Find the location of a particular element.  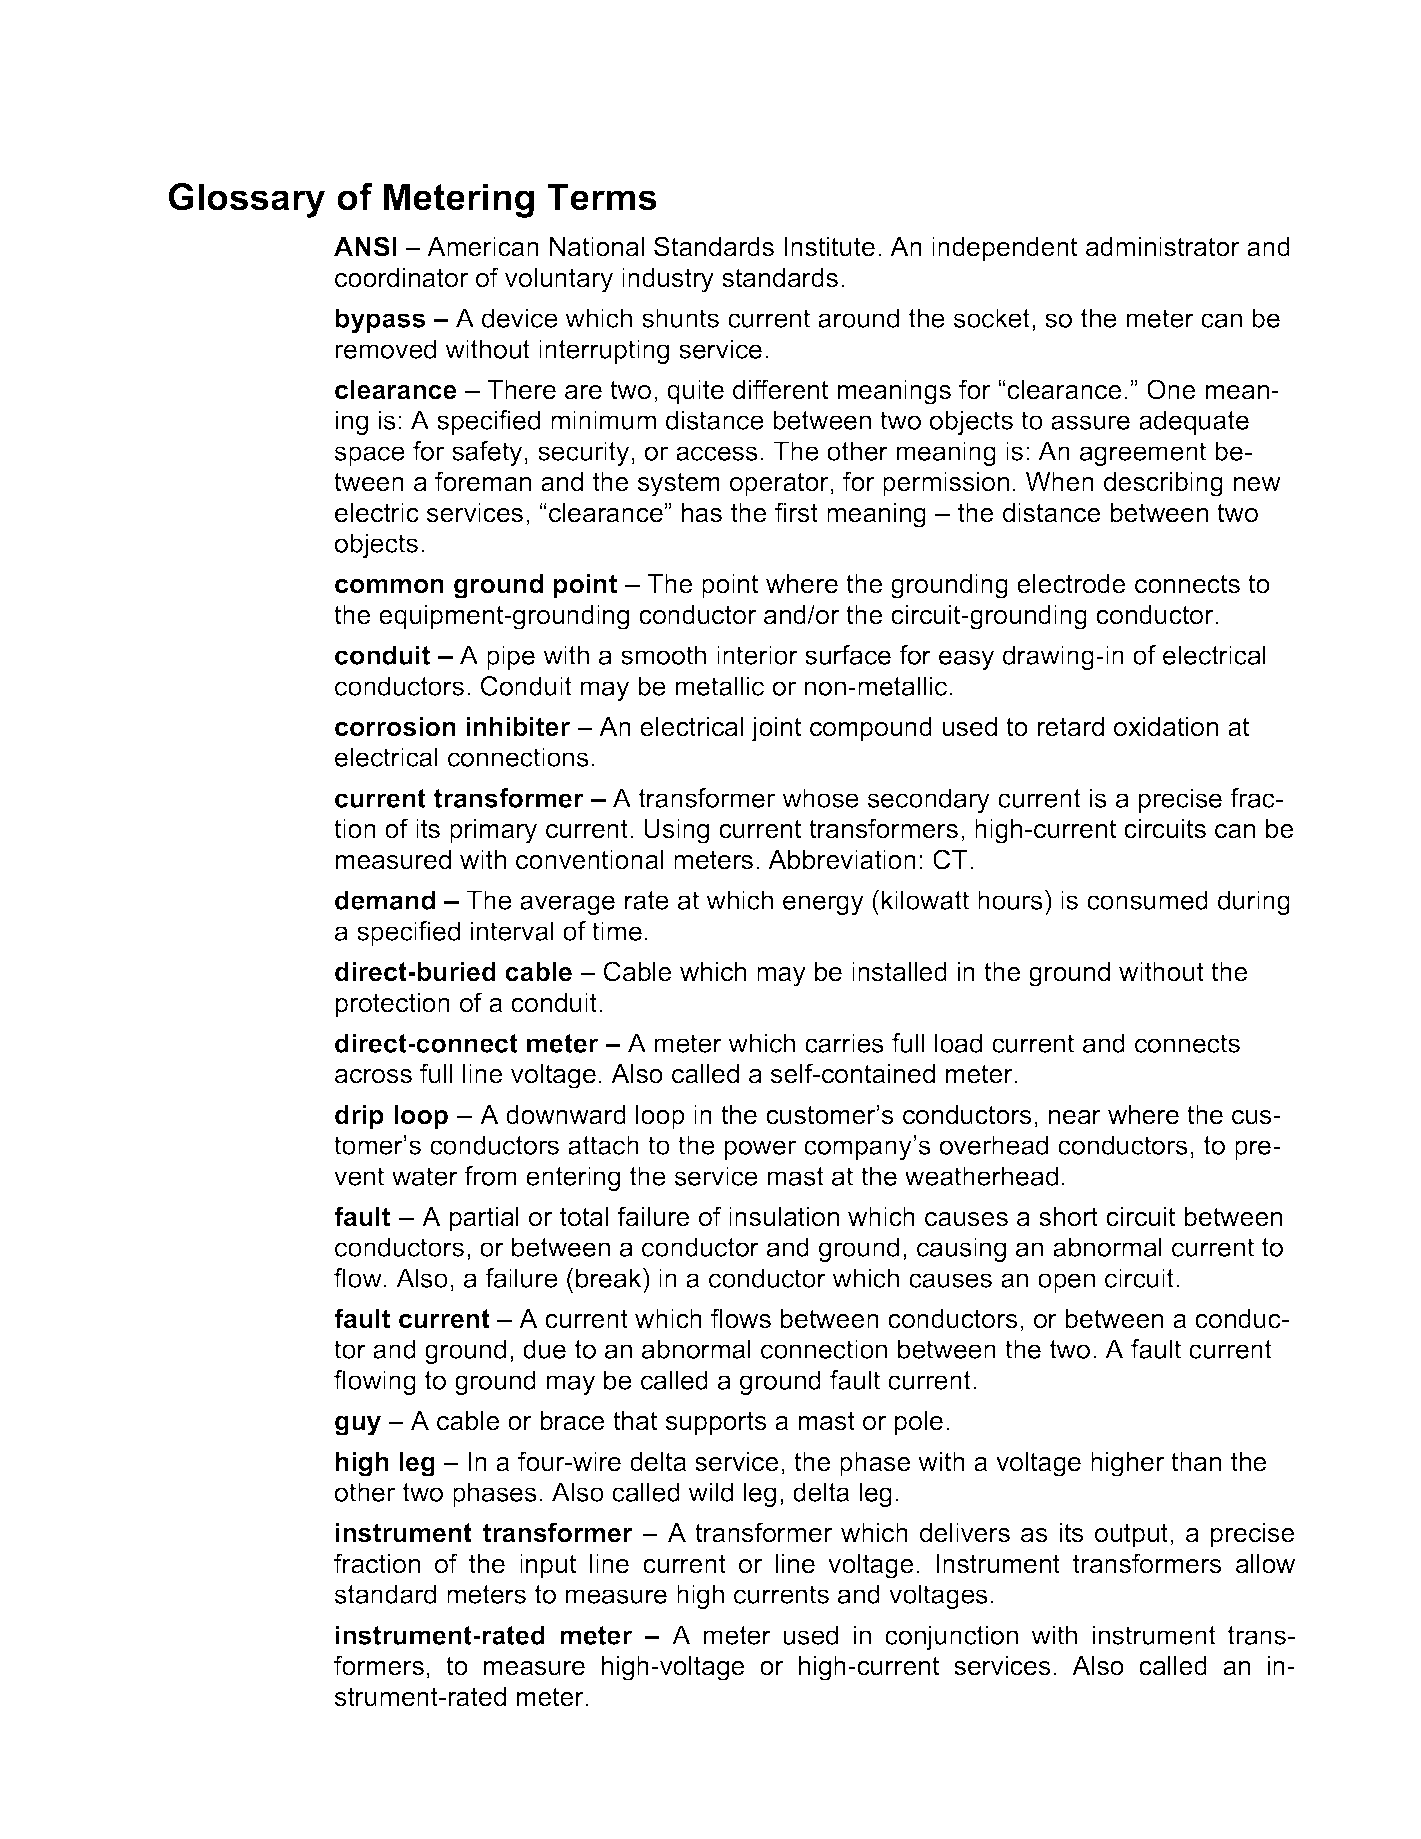

wild is located at coordinates (710, 1492).
